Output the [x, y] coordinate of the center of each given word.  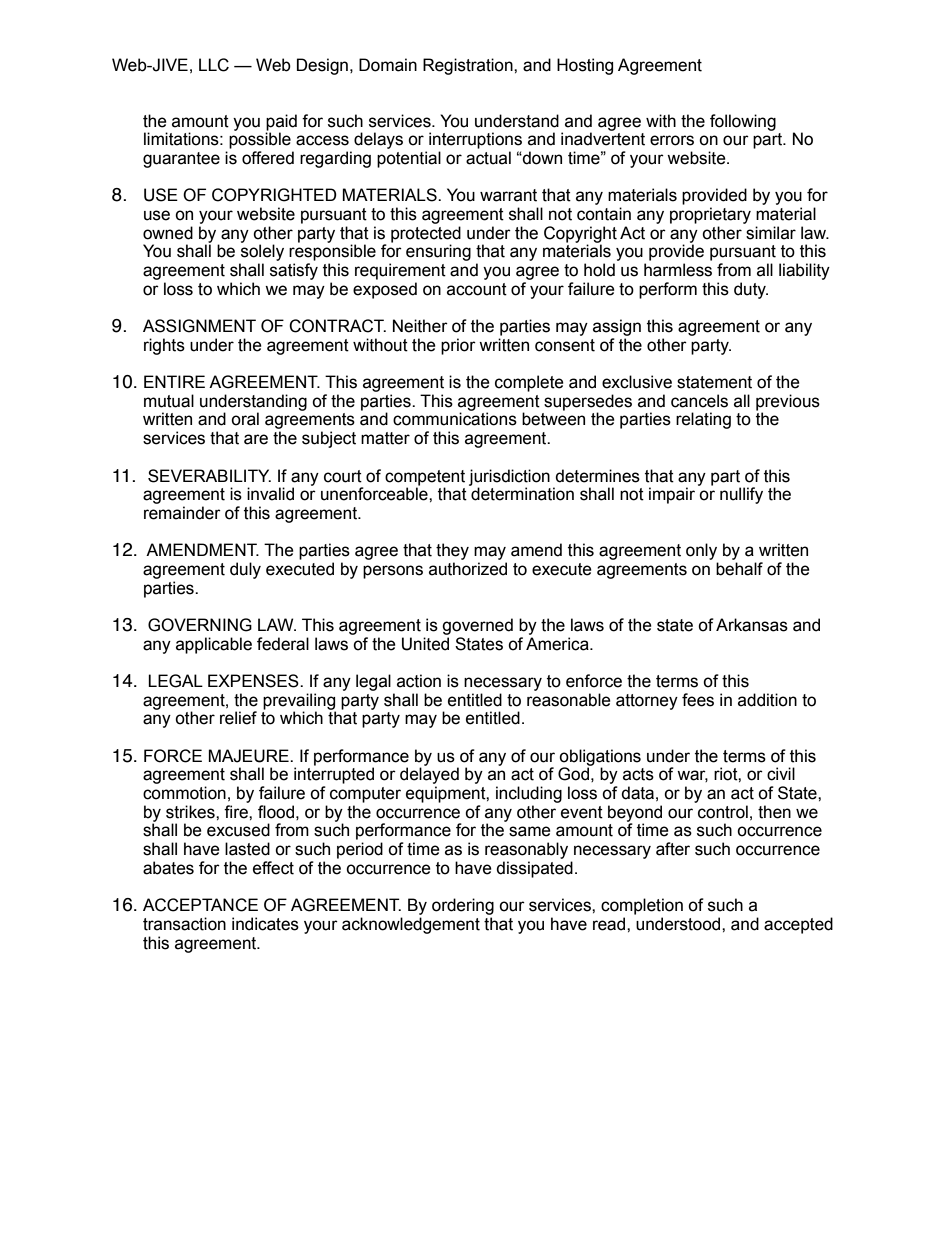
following [743, 122]
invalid [270, 494]
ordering [463, 906]
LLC [214, 65]
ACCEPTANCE [200, 905]
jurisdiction [509, 478]
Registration [469, 66]
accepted [798, 925]
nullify [741, 495]
